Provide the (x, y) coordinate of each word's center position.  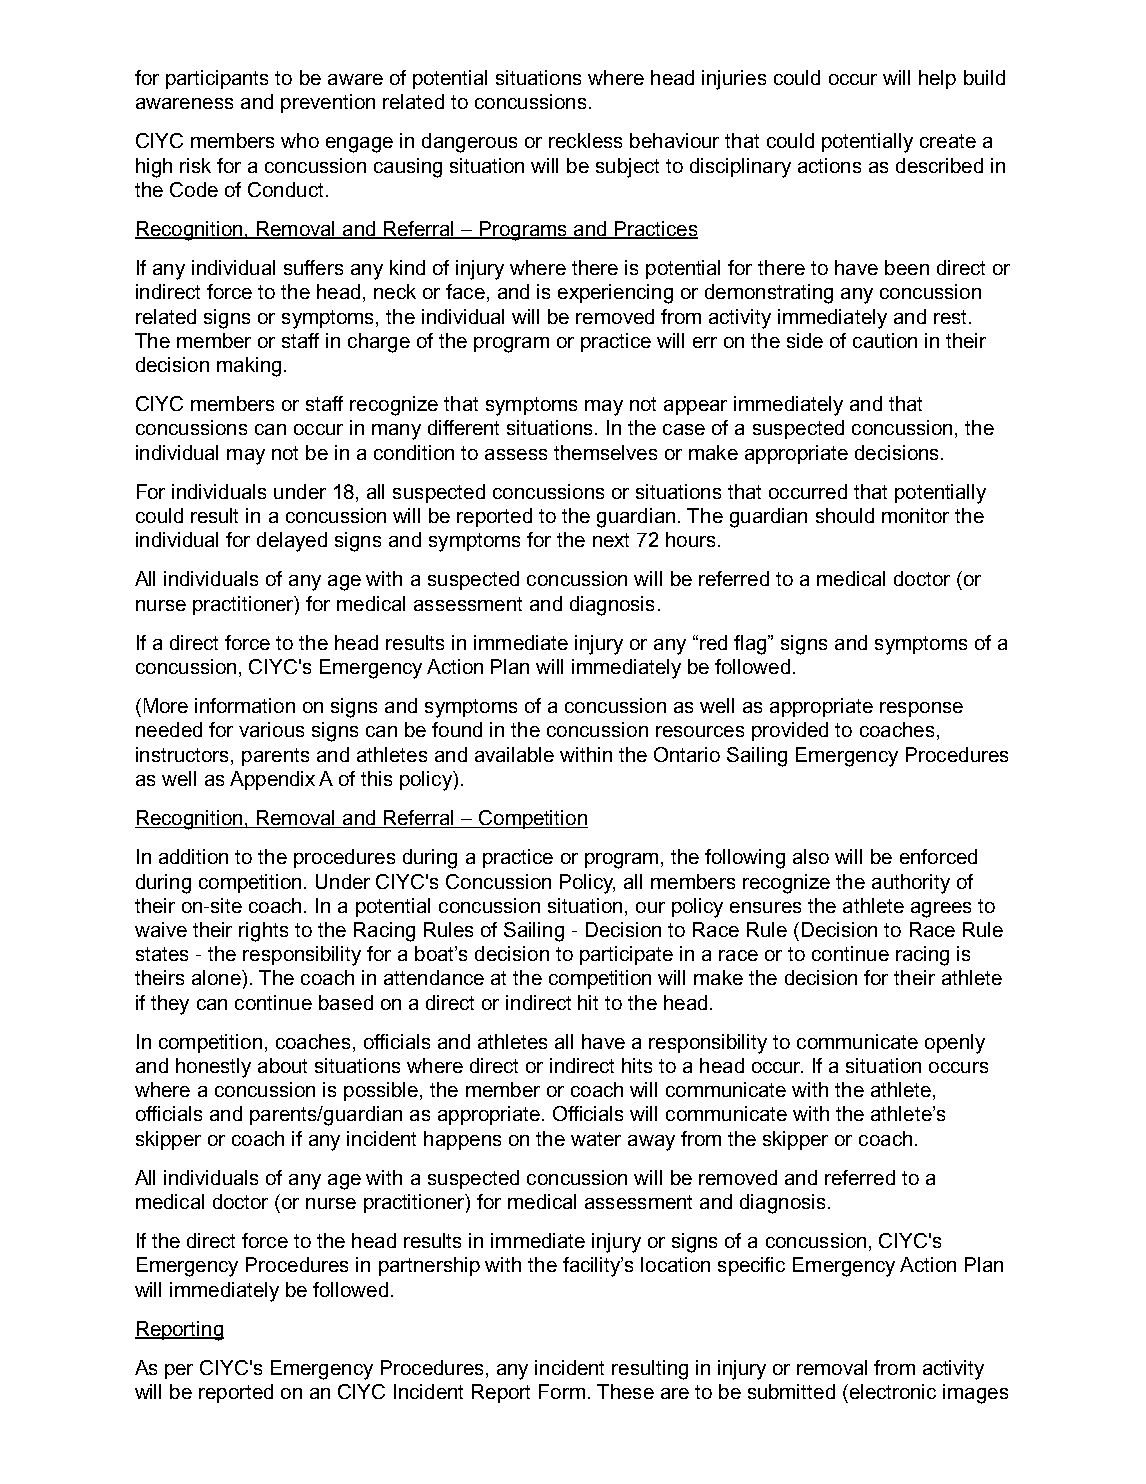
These (625, 1391)
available (514, 754)
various (271, 729)
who (300, 140)
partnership (429, 1266)
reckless (585, 140)
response (921, 709)
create (948, 141)
